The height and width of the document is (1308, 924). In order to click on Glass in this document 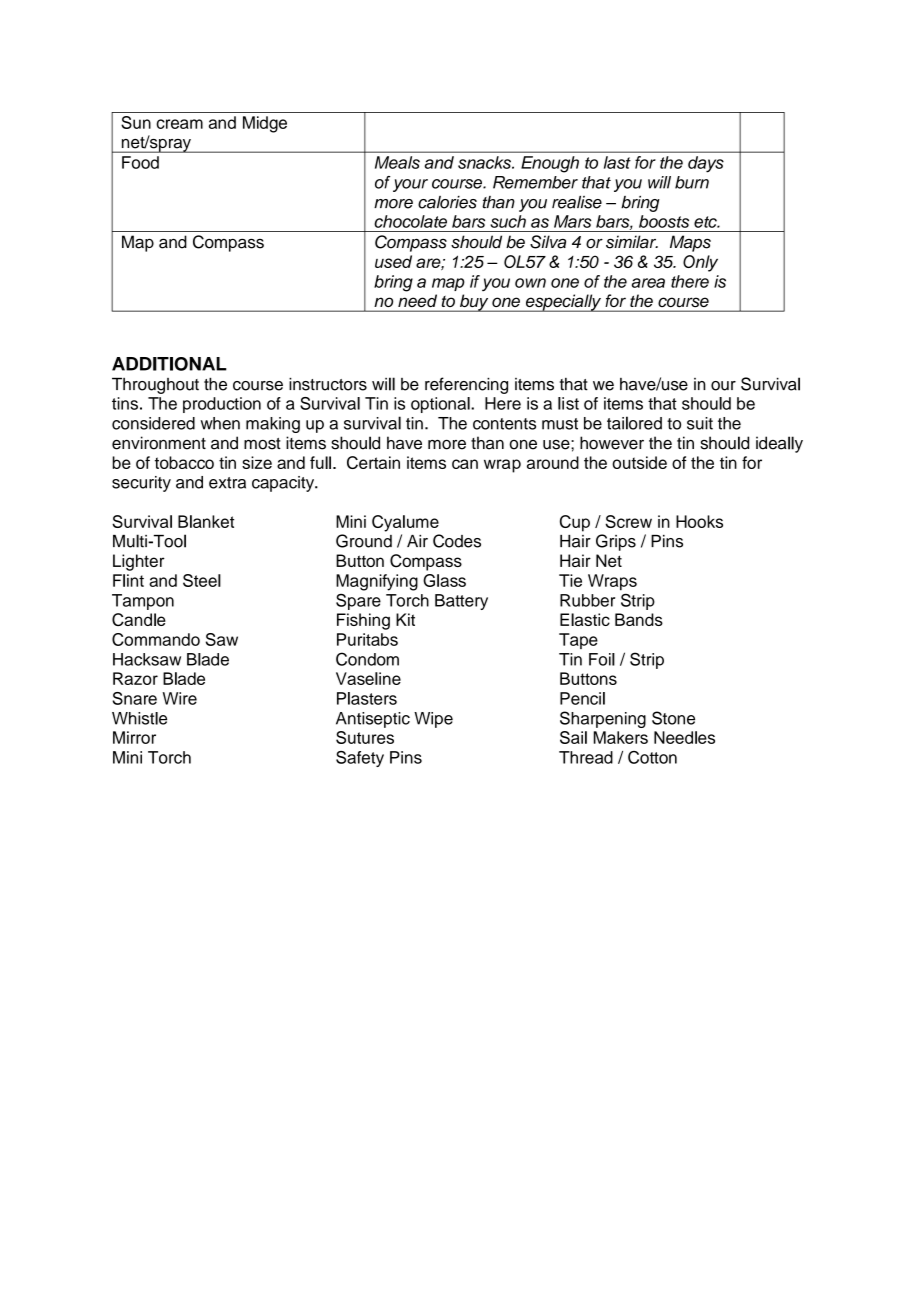, I will do `click(444, 580)`.
